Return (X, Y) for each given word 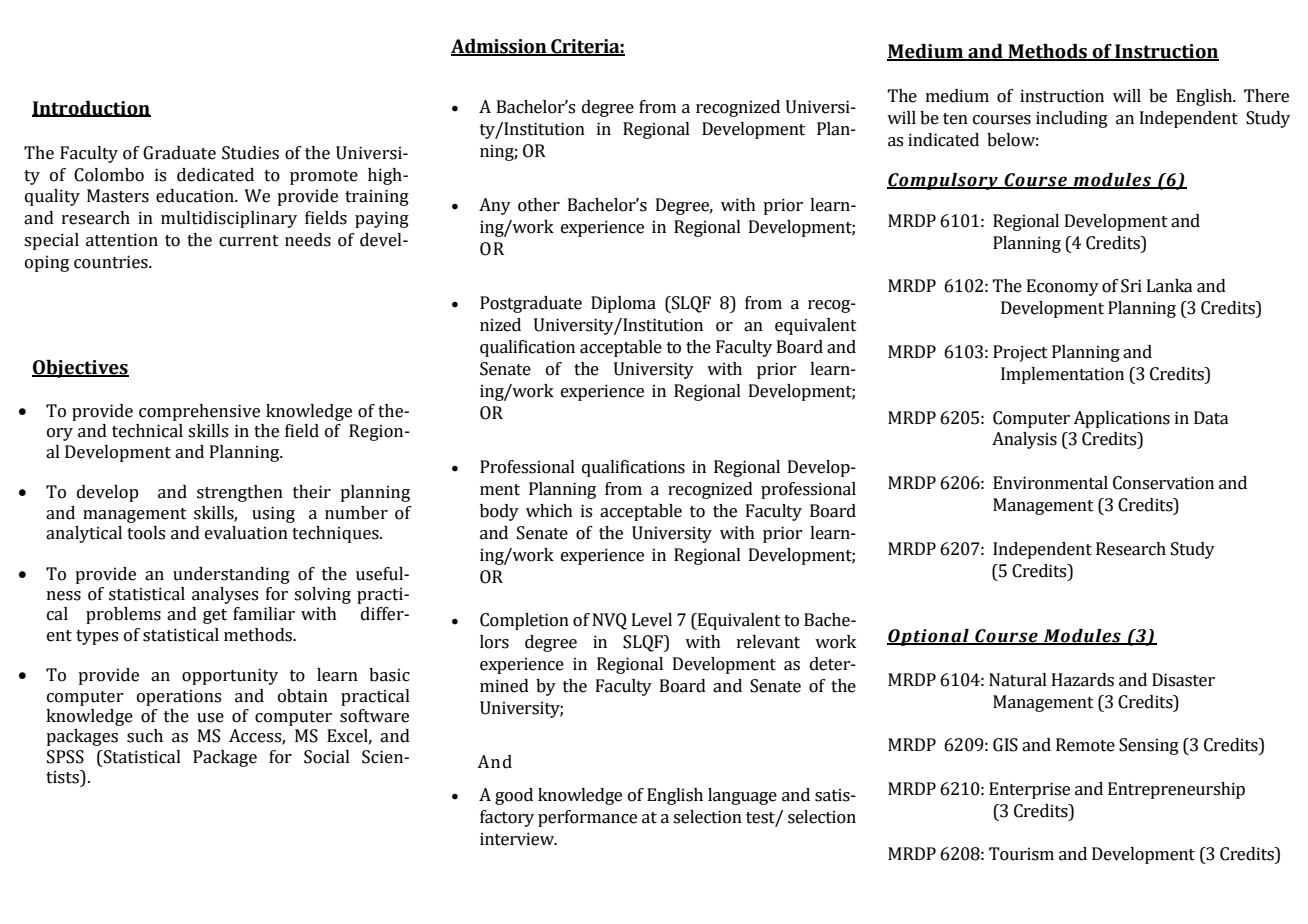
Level (652, 620)
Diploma (623, 304)
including (1072, 119)
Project (1020, 353)
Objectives (80, 369)
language (742, 796)
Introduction (91, 109)
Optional (929, 637)
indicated (943, 140)
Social (327, 757)
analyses (225, 595)
